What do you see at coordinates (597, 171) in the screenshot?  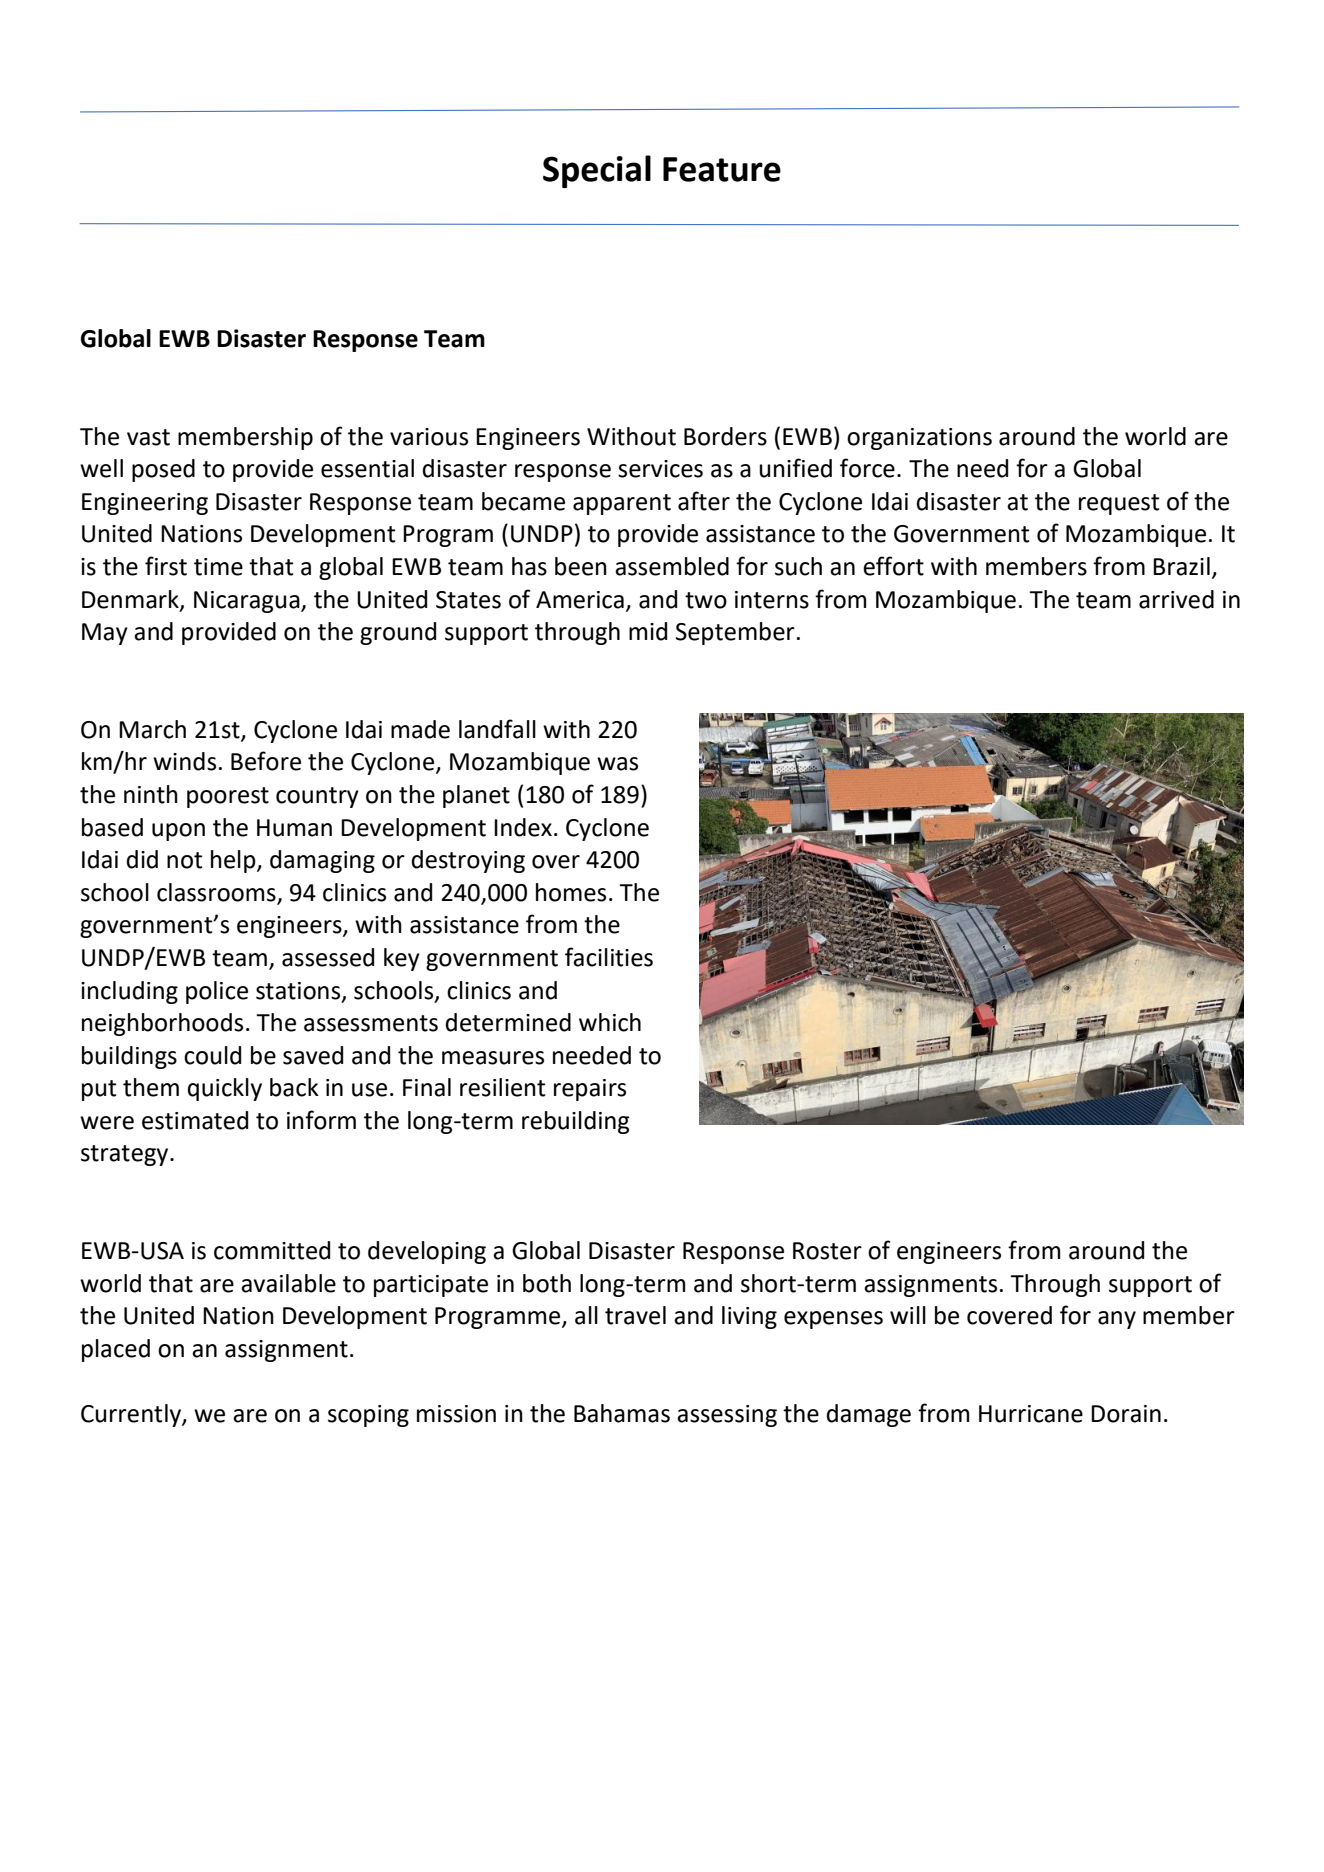 I see `Special` at bounding box center [597, 171].
